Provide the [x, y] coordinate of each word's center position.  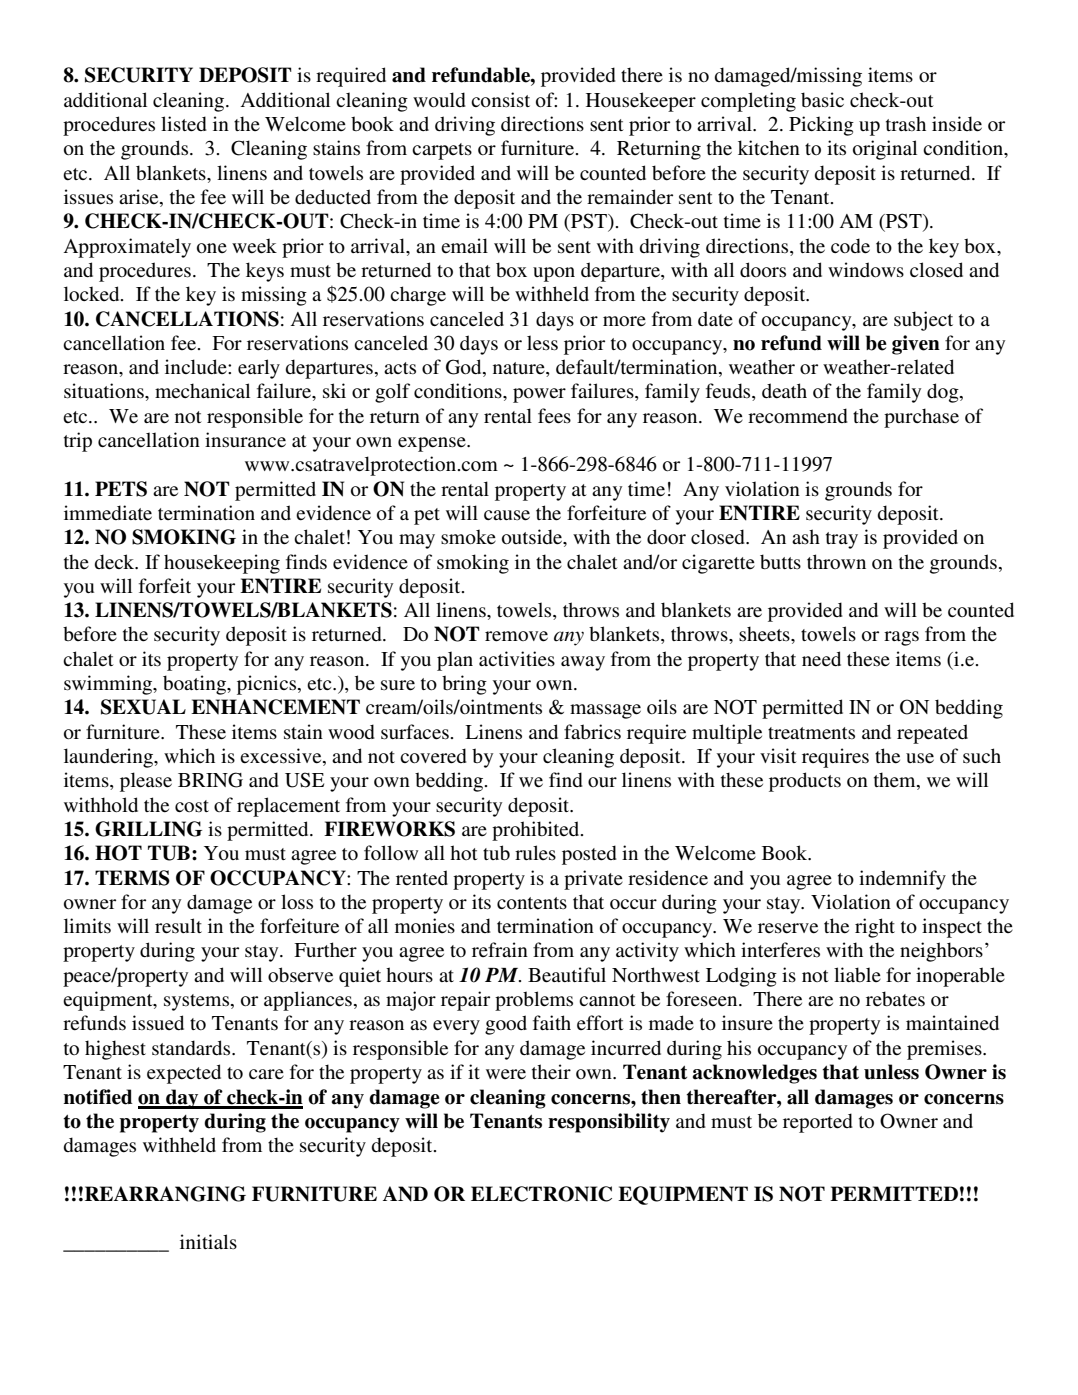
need [821, 659]
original [885, 150]
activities [517, 658]
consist [500, 100]
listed [184, 124]
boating [195, 685]
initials [208, 1241]
